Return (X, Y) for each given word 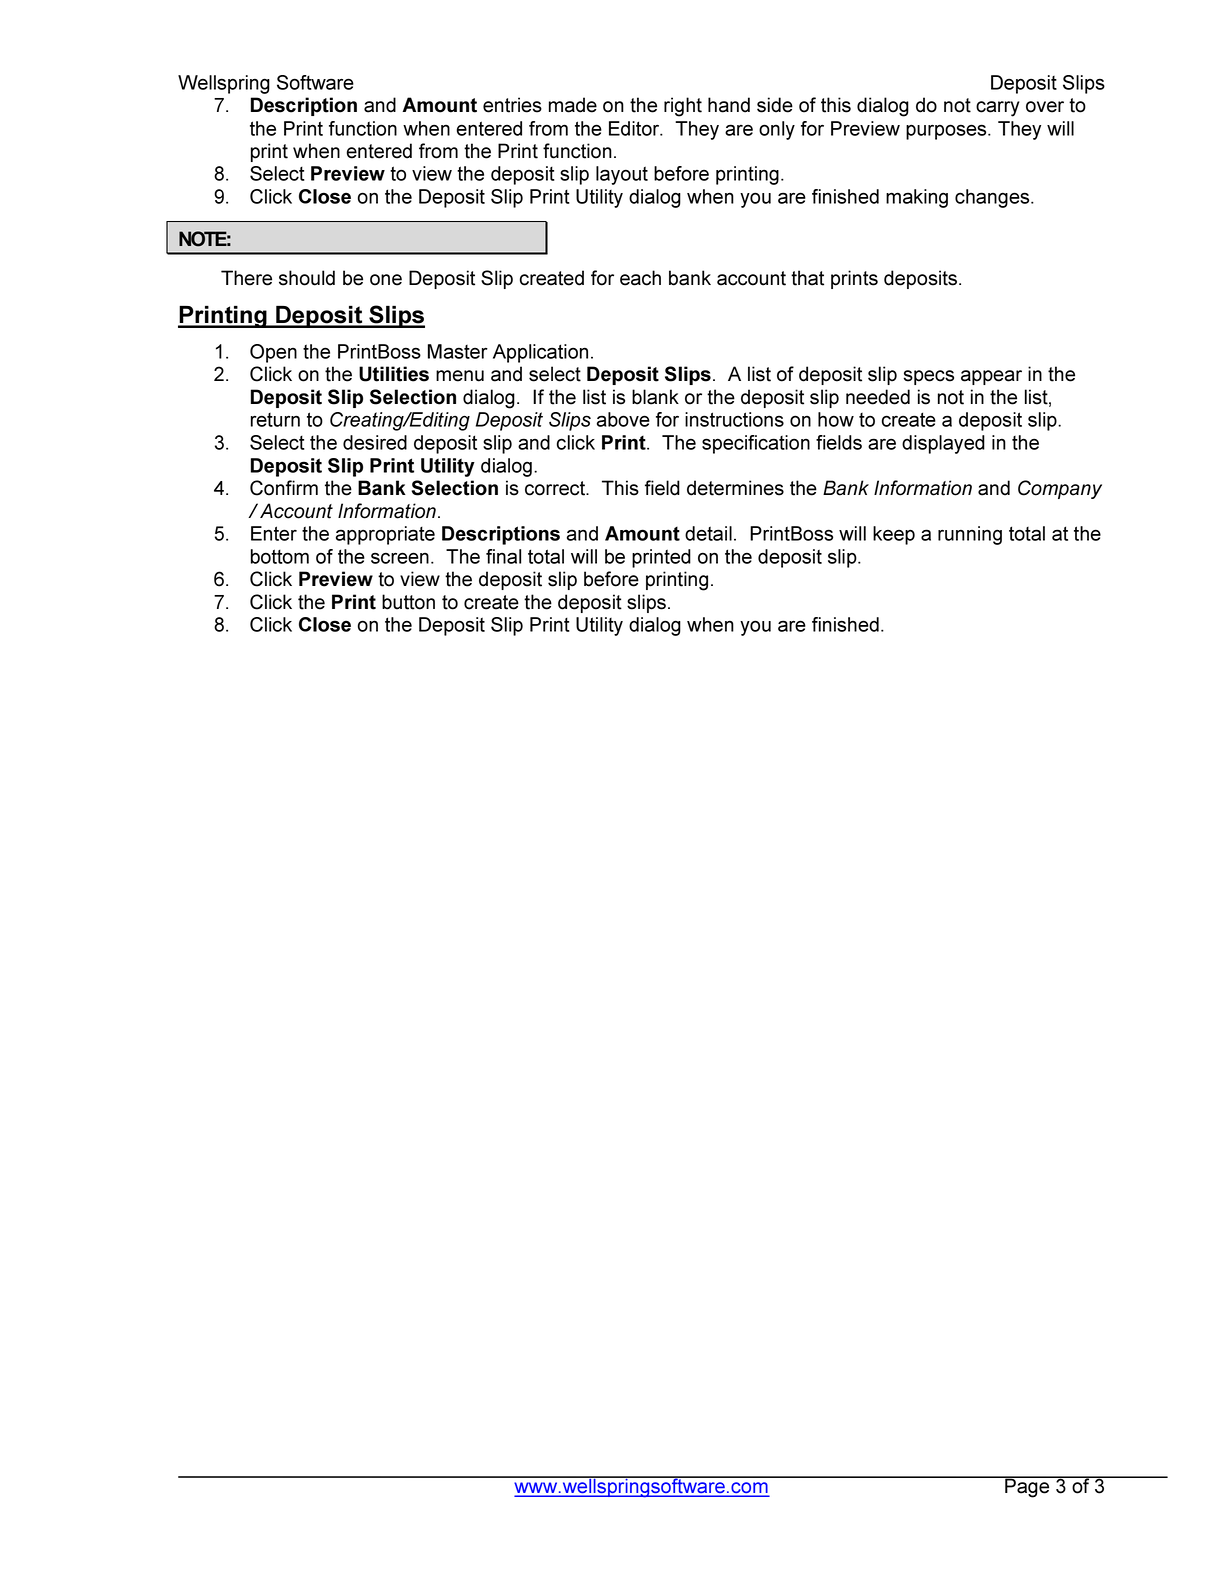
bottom (280, 556)
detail (708, 533)
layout (622, 175)
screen (400, 558)
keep (894, 535)
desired (375, 442)
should (307, 278)
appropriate (385, 535)
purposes (947, 132)
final (503, 556)
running (970, 535)
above (623, 419)
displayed (943, 444)
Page (1027, 1487)
